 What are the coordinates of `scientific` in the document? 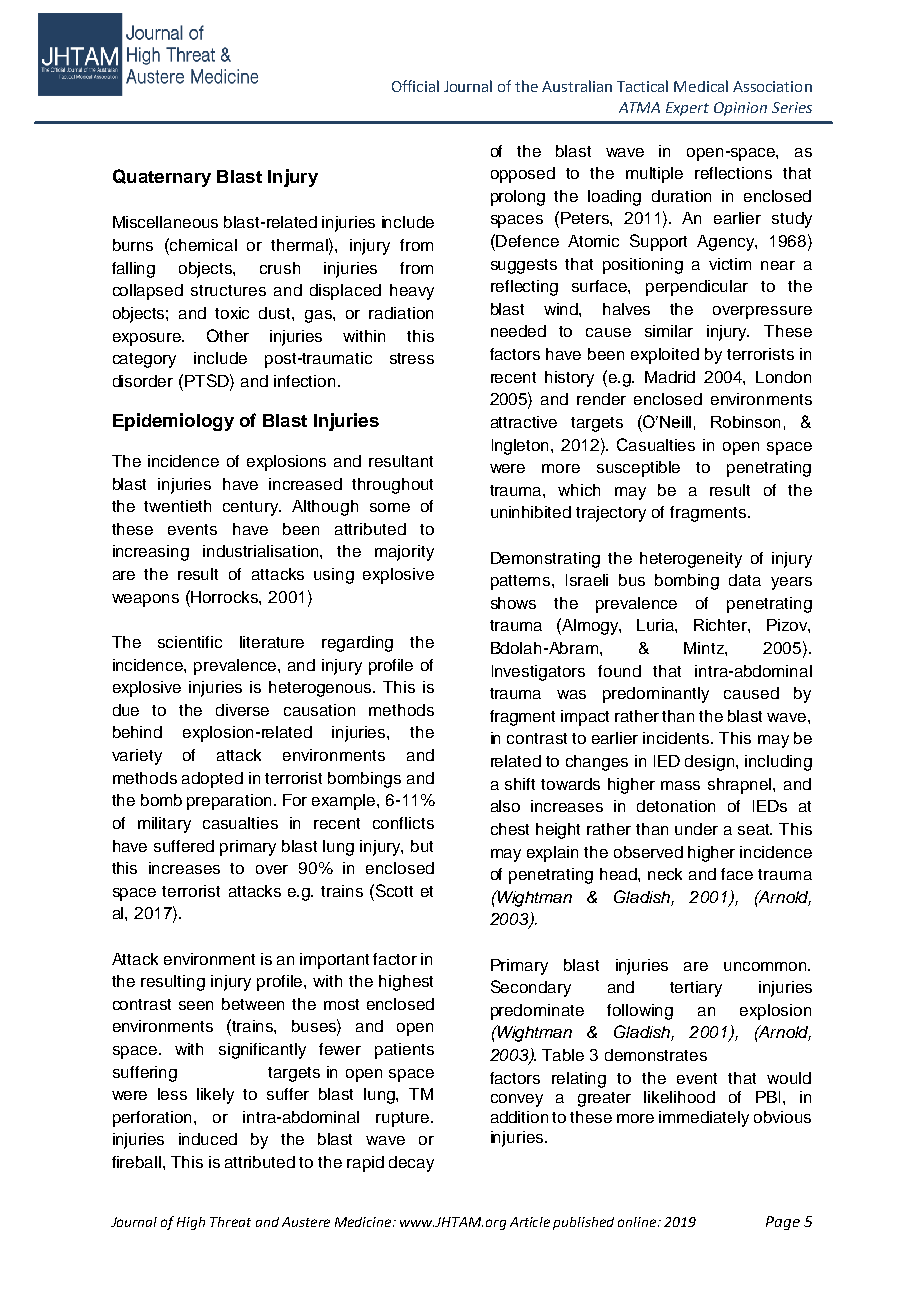 It's located at (190, 642).
